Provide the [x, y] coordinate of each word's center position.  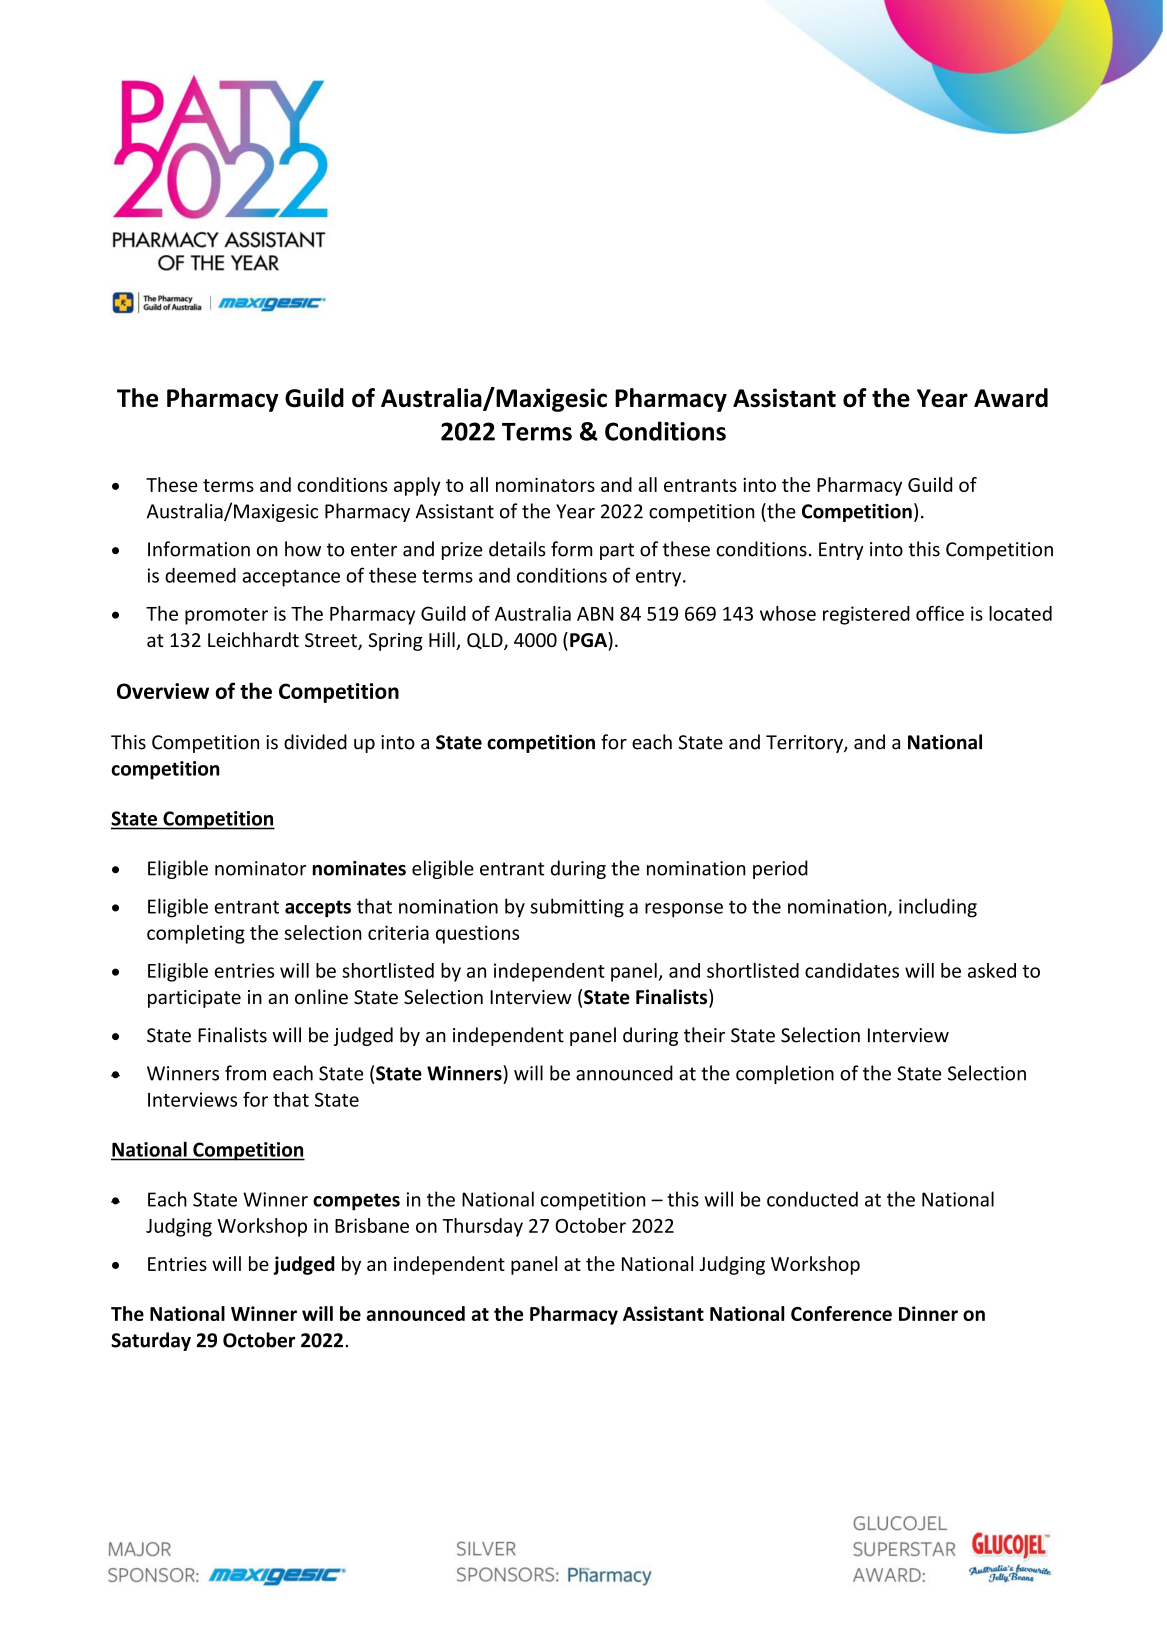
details [517, 549]
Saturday [151, 1341]
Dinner [928, 1313]
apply [417, 486]
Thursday [482, 1227]
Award [1011, 398]
